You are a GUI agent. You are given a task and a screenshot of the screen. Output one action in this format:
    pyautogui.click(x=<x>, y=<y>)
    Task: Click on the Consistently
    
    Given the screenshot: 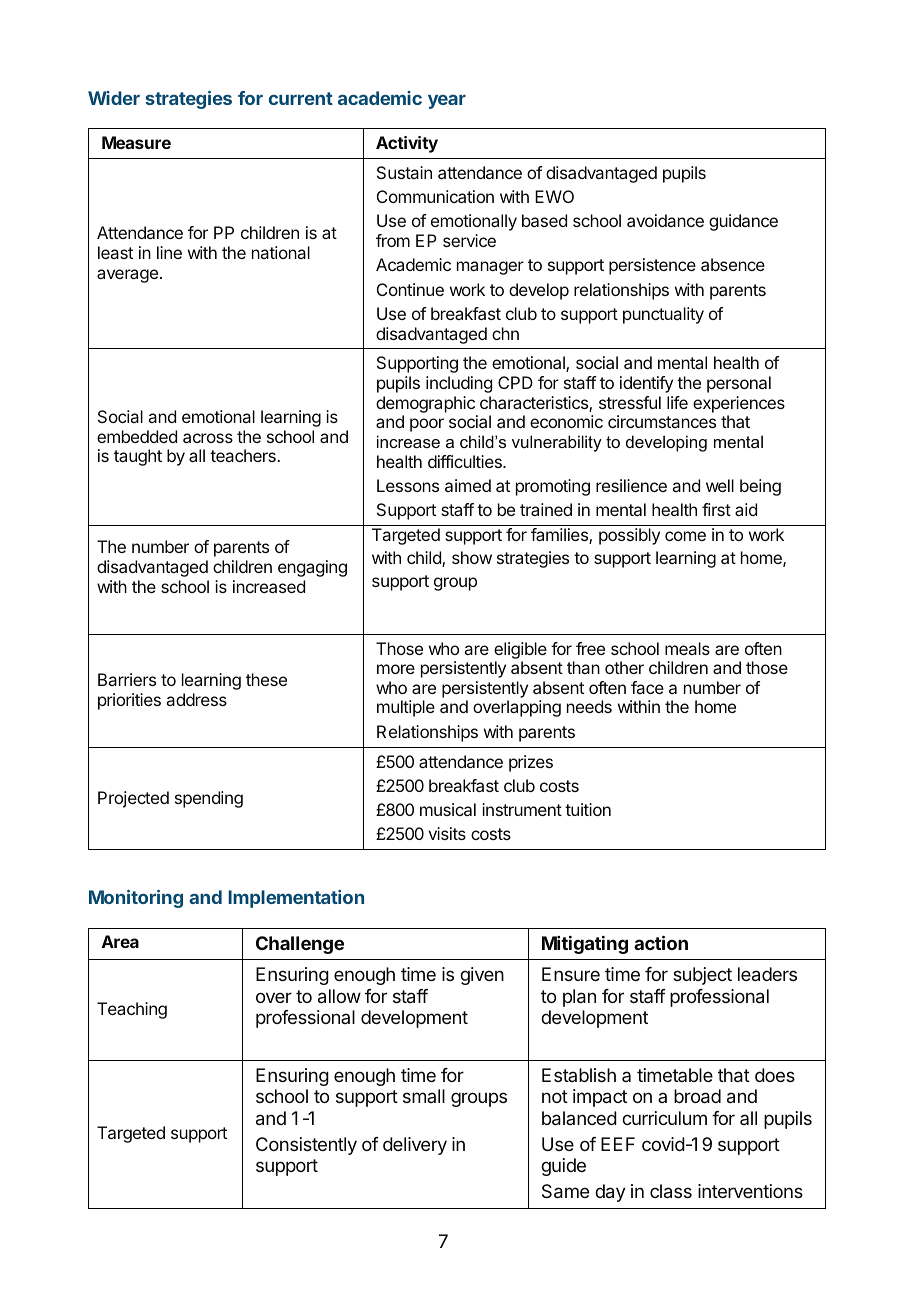 What is the action you would take?
    pyautogui.click(x=306, y=1146)
